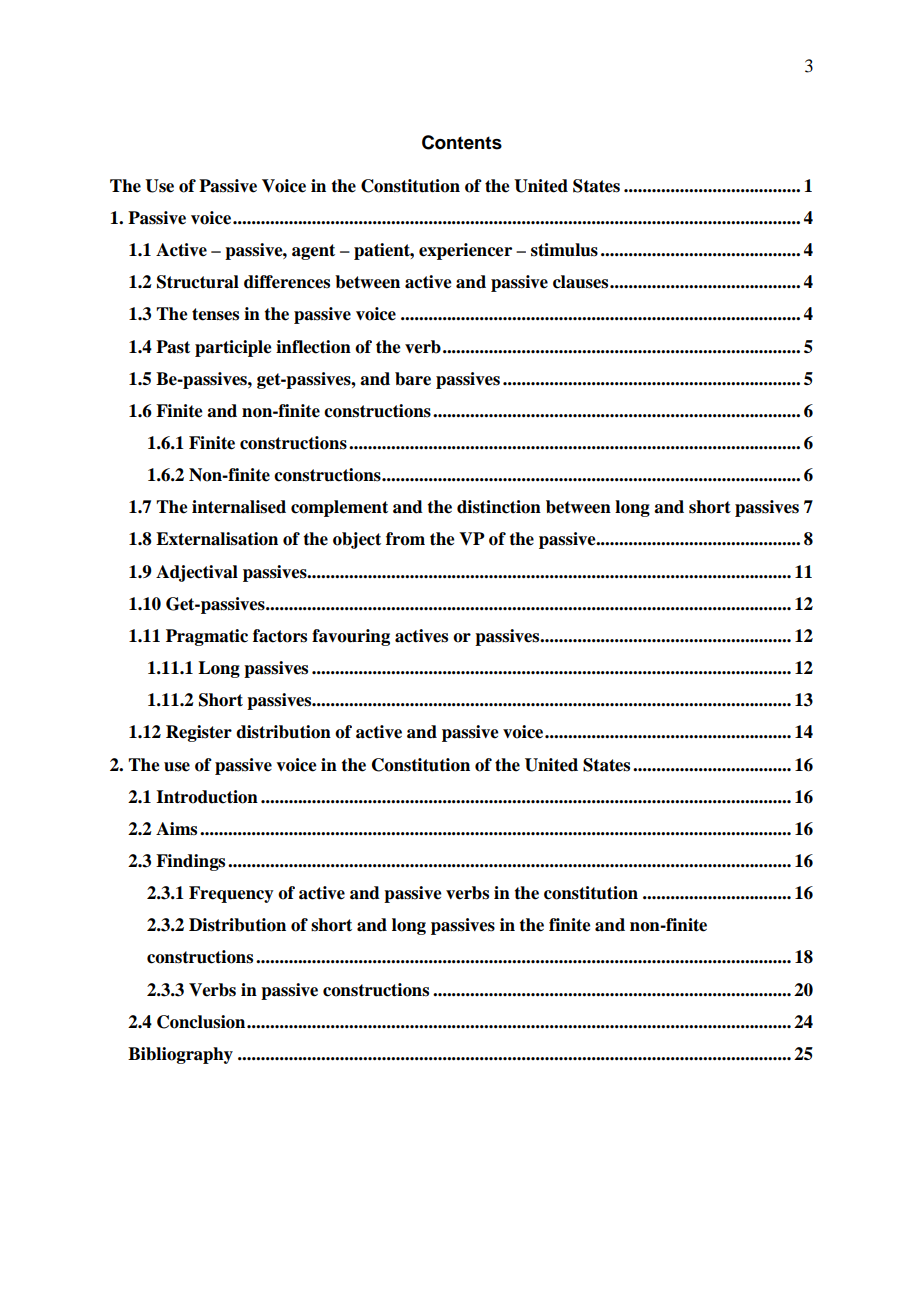 This screenshot has width=924, height=1308. What do you see at coordinates (313, 252) in the screenshot?
I see `agent` at bounding box center [313, 252].
